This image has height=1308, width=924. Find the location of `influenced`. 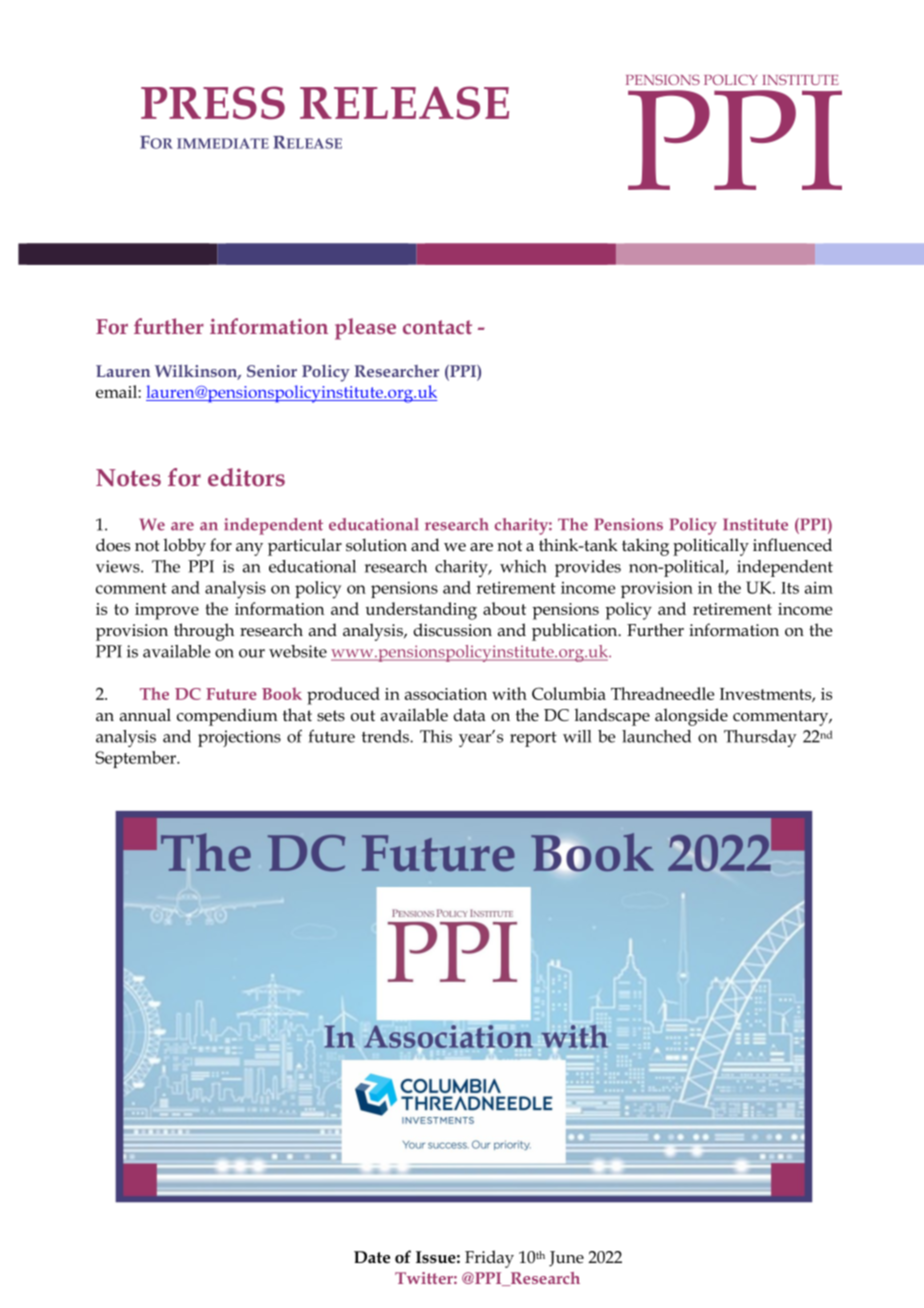

influenced is located at coordinates (792, 545).
